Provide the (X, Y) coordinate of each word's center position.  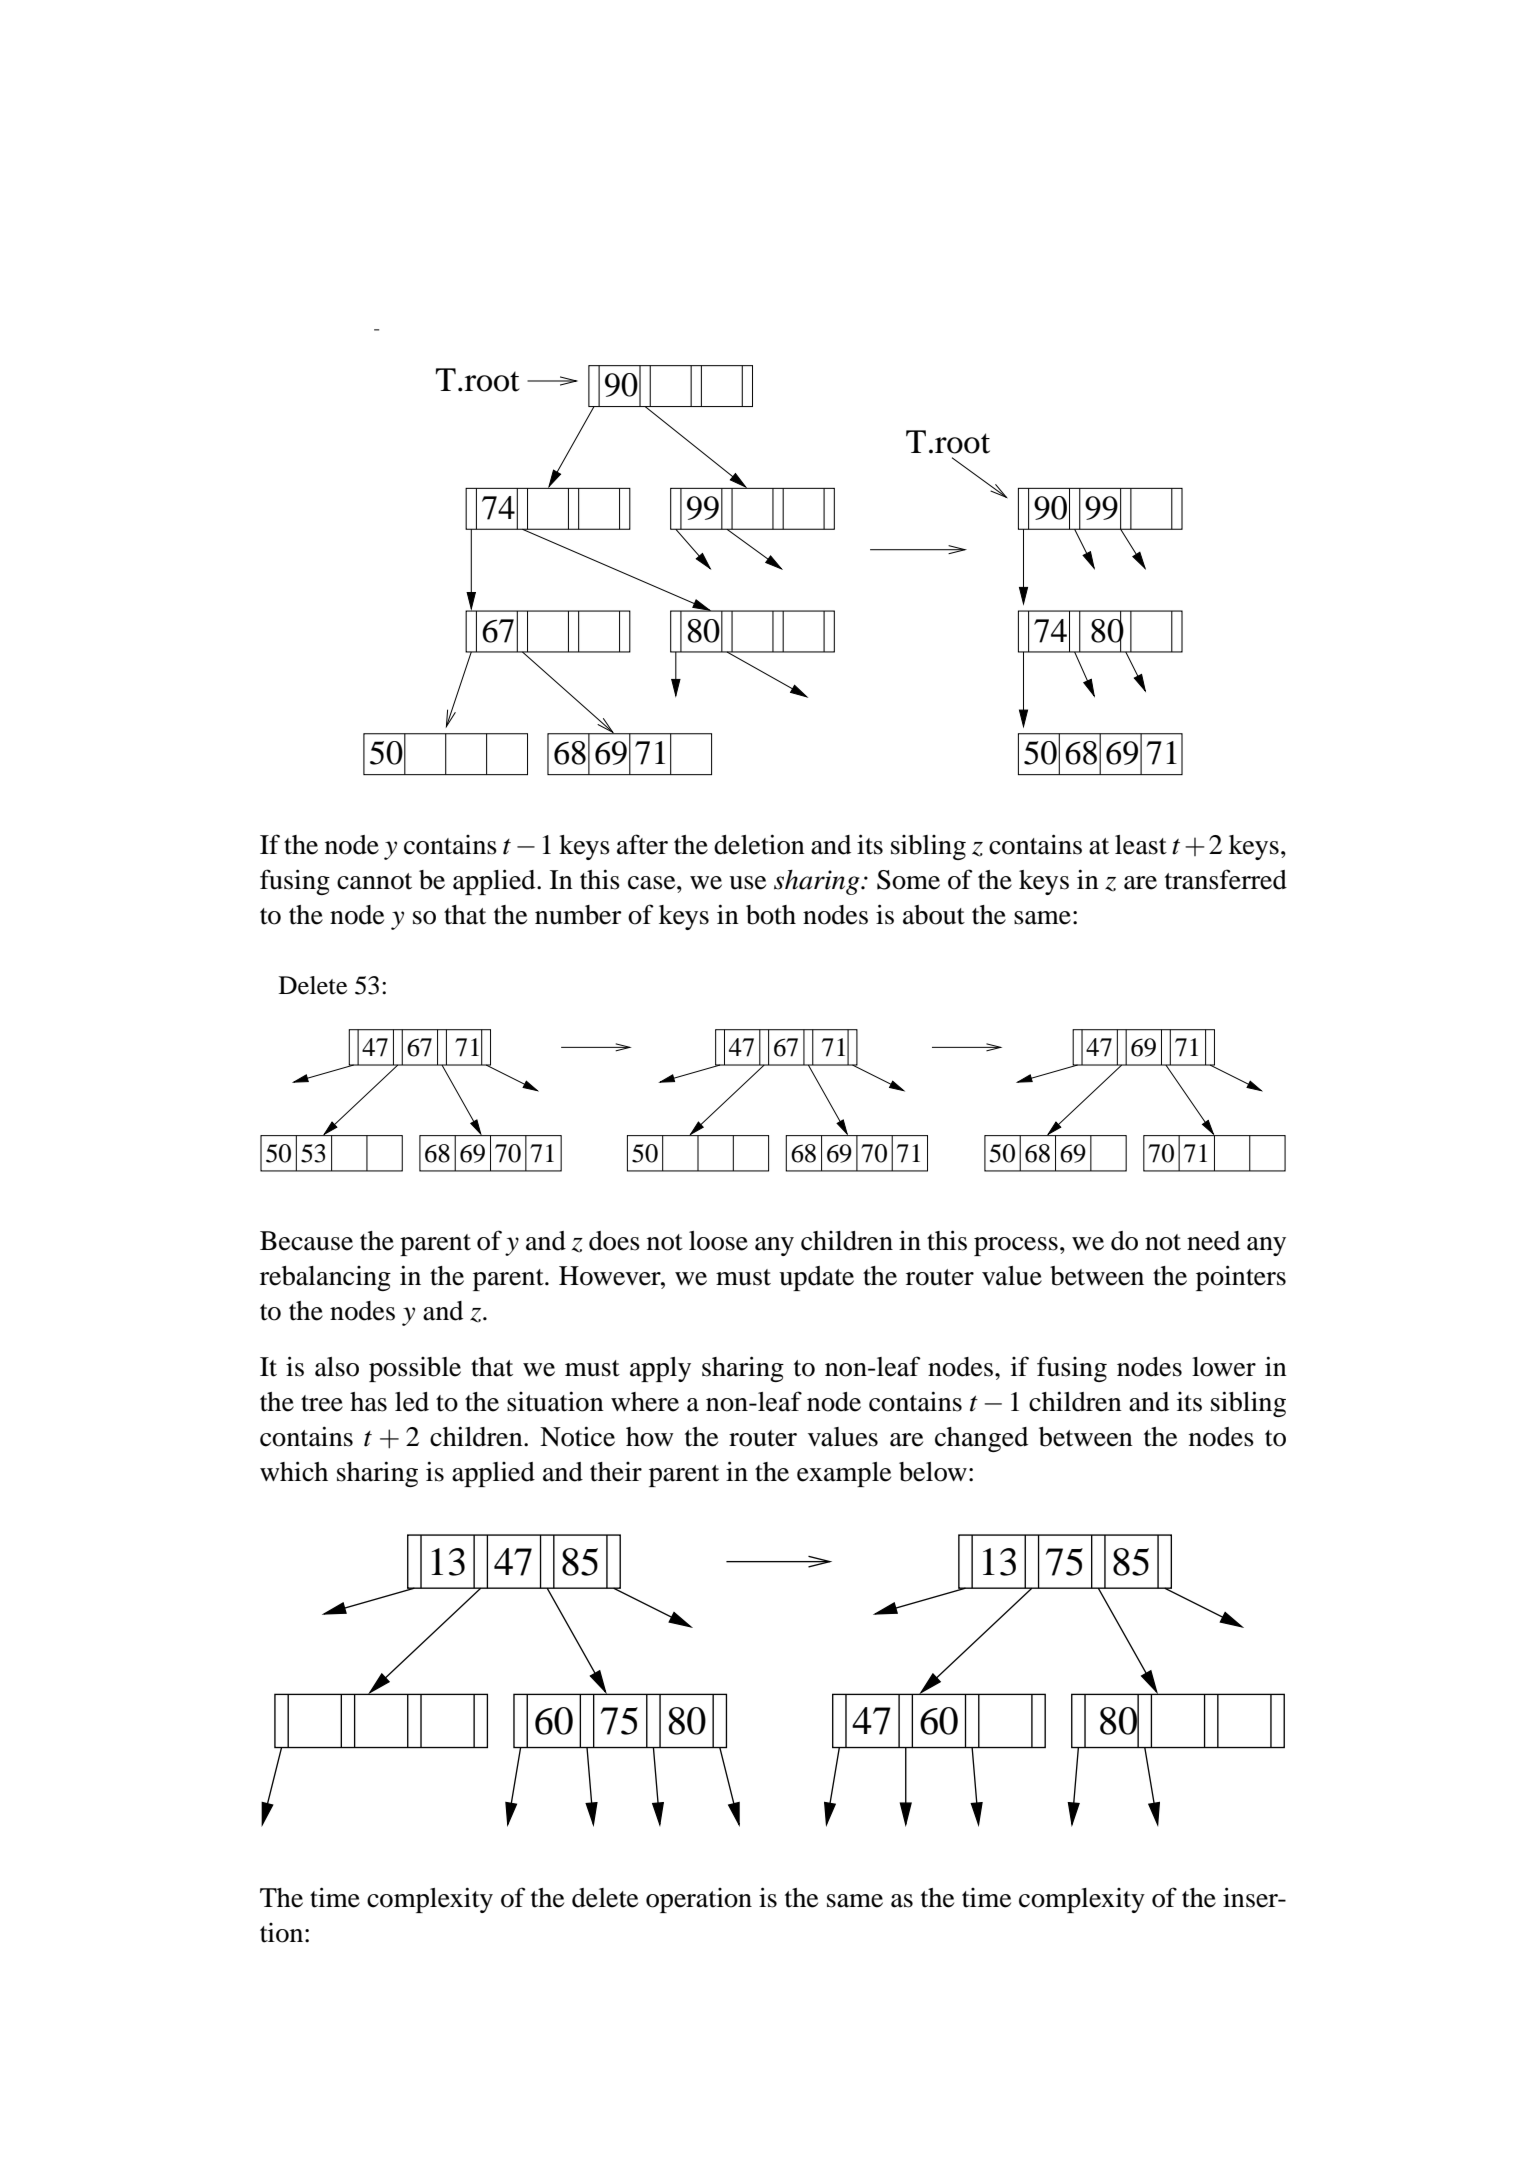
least (1141, 845)
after (642, 844)
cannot (374, 881)
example (844, 1474)
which (294, 1471)
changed (981, 1439)
